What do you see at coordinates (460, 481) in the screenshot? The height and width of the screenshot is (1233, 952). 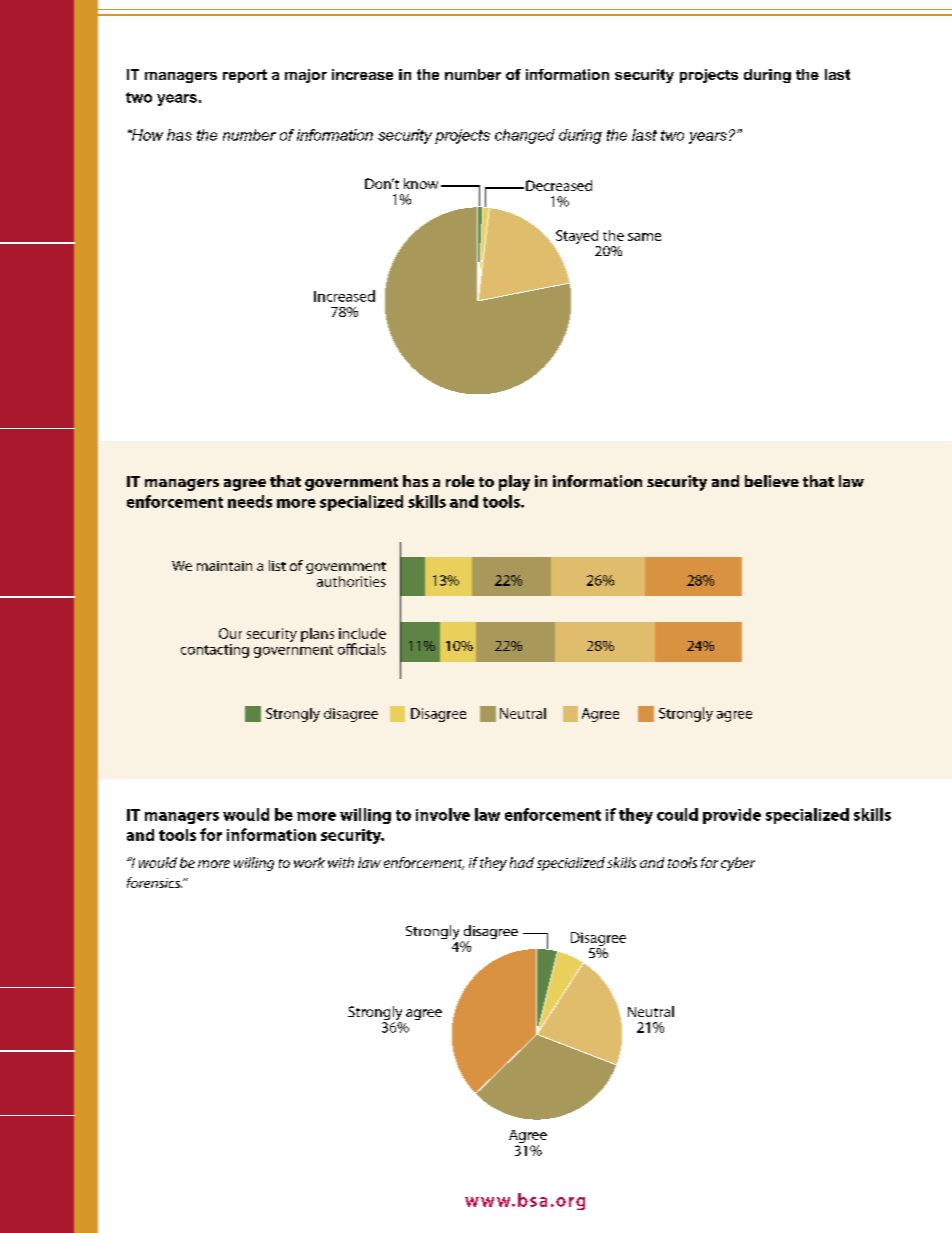 I see `role` at bounding box center [460, 481].
